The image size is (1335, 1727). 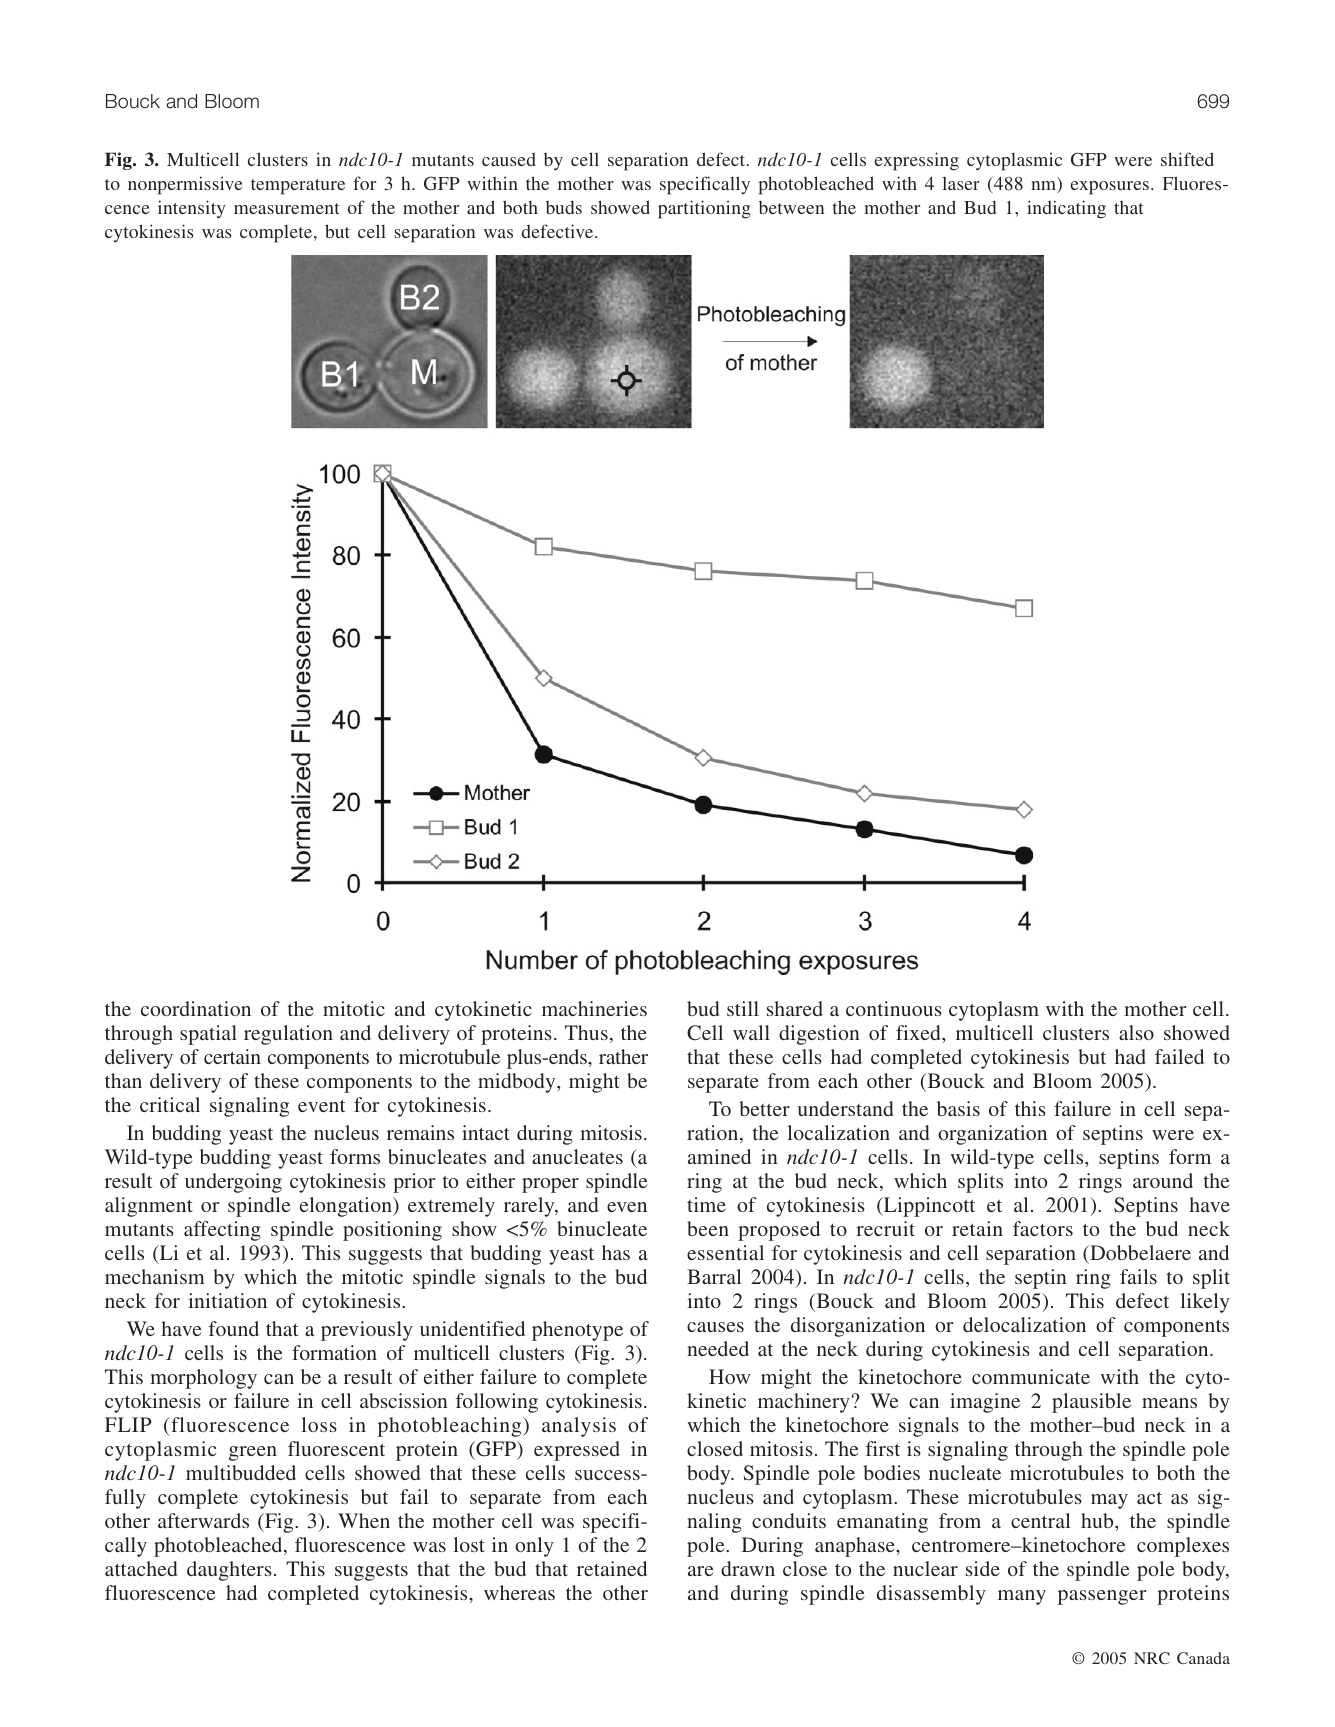 What do you see at coordinates (196, 1008) in the screenshot?
I see `coordination` at bounding box center [196, 1008].
